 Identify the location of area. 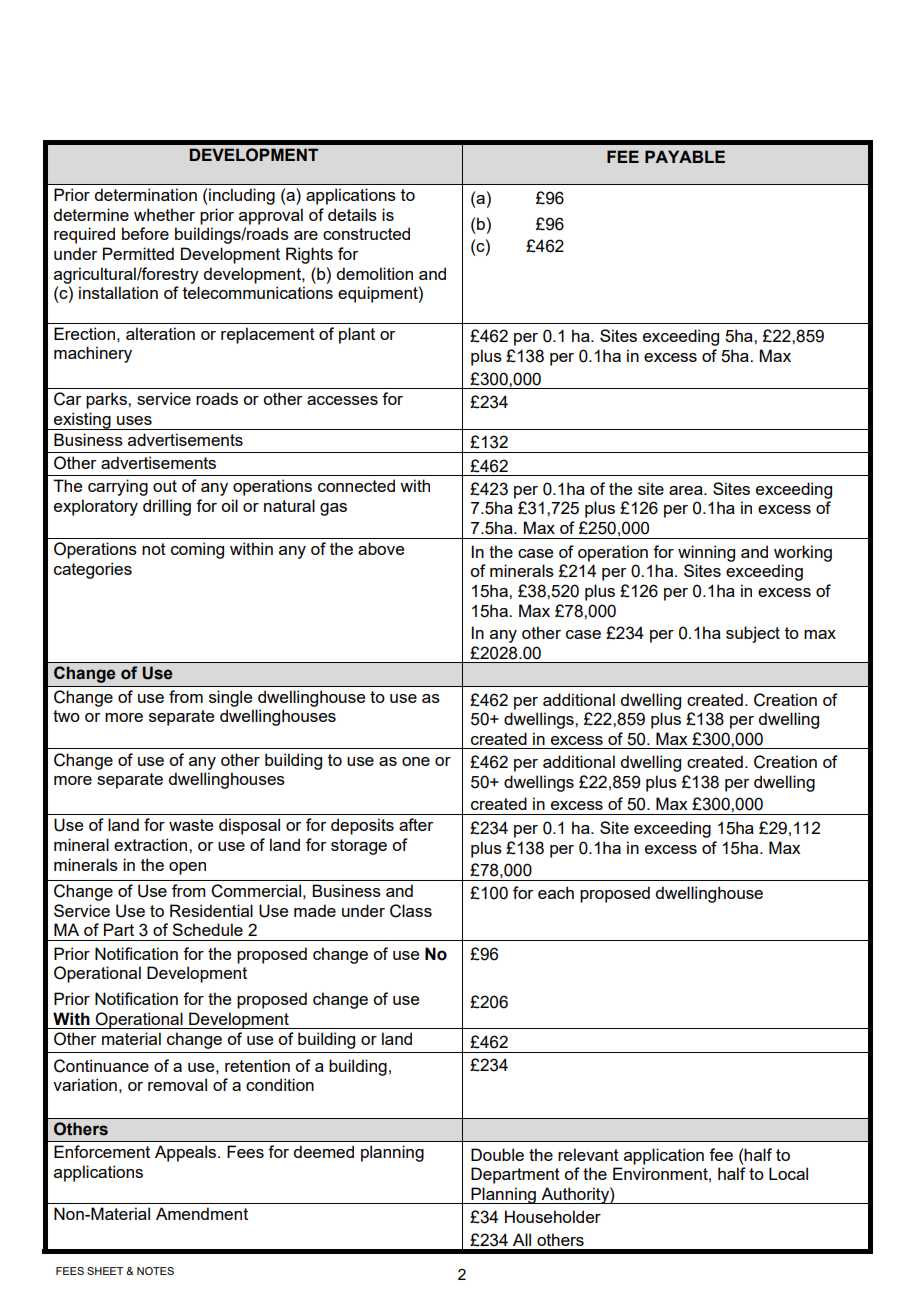
(687, 490).
